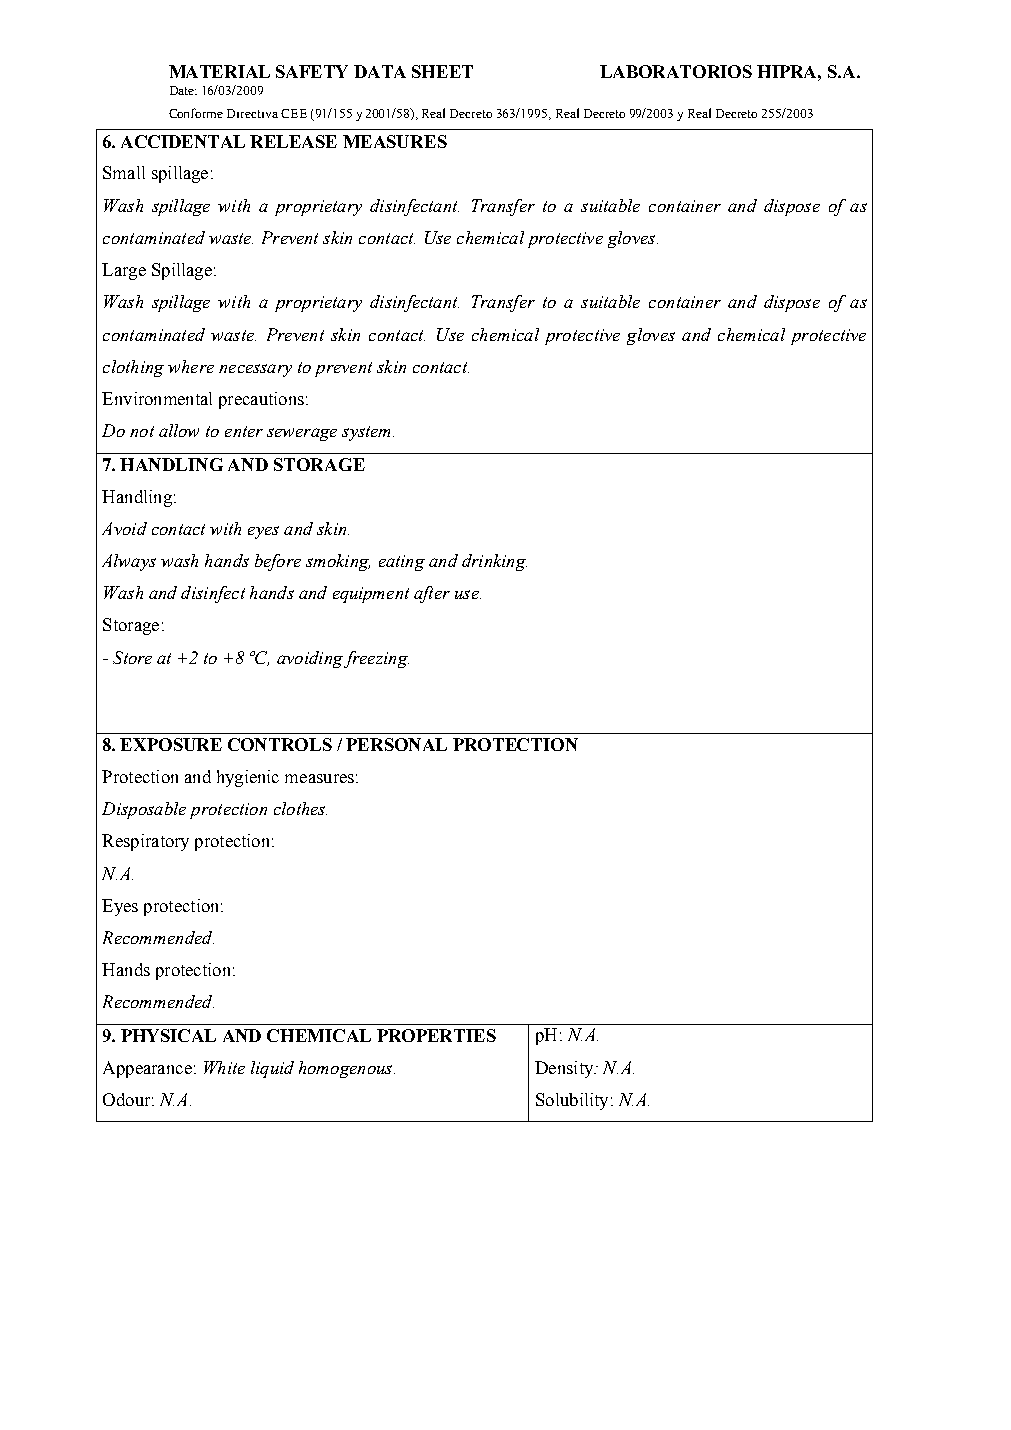  Describe the element at coordinates (432, 594) in the image. I see `after` at that location.
